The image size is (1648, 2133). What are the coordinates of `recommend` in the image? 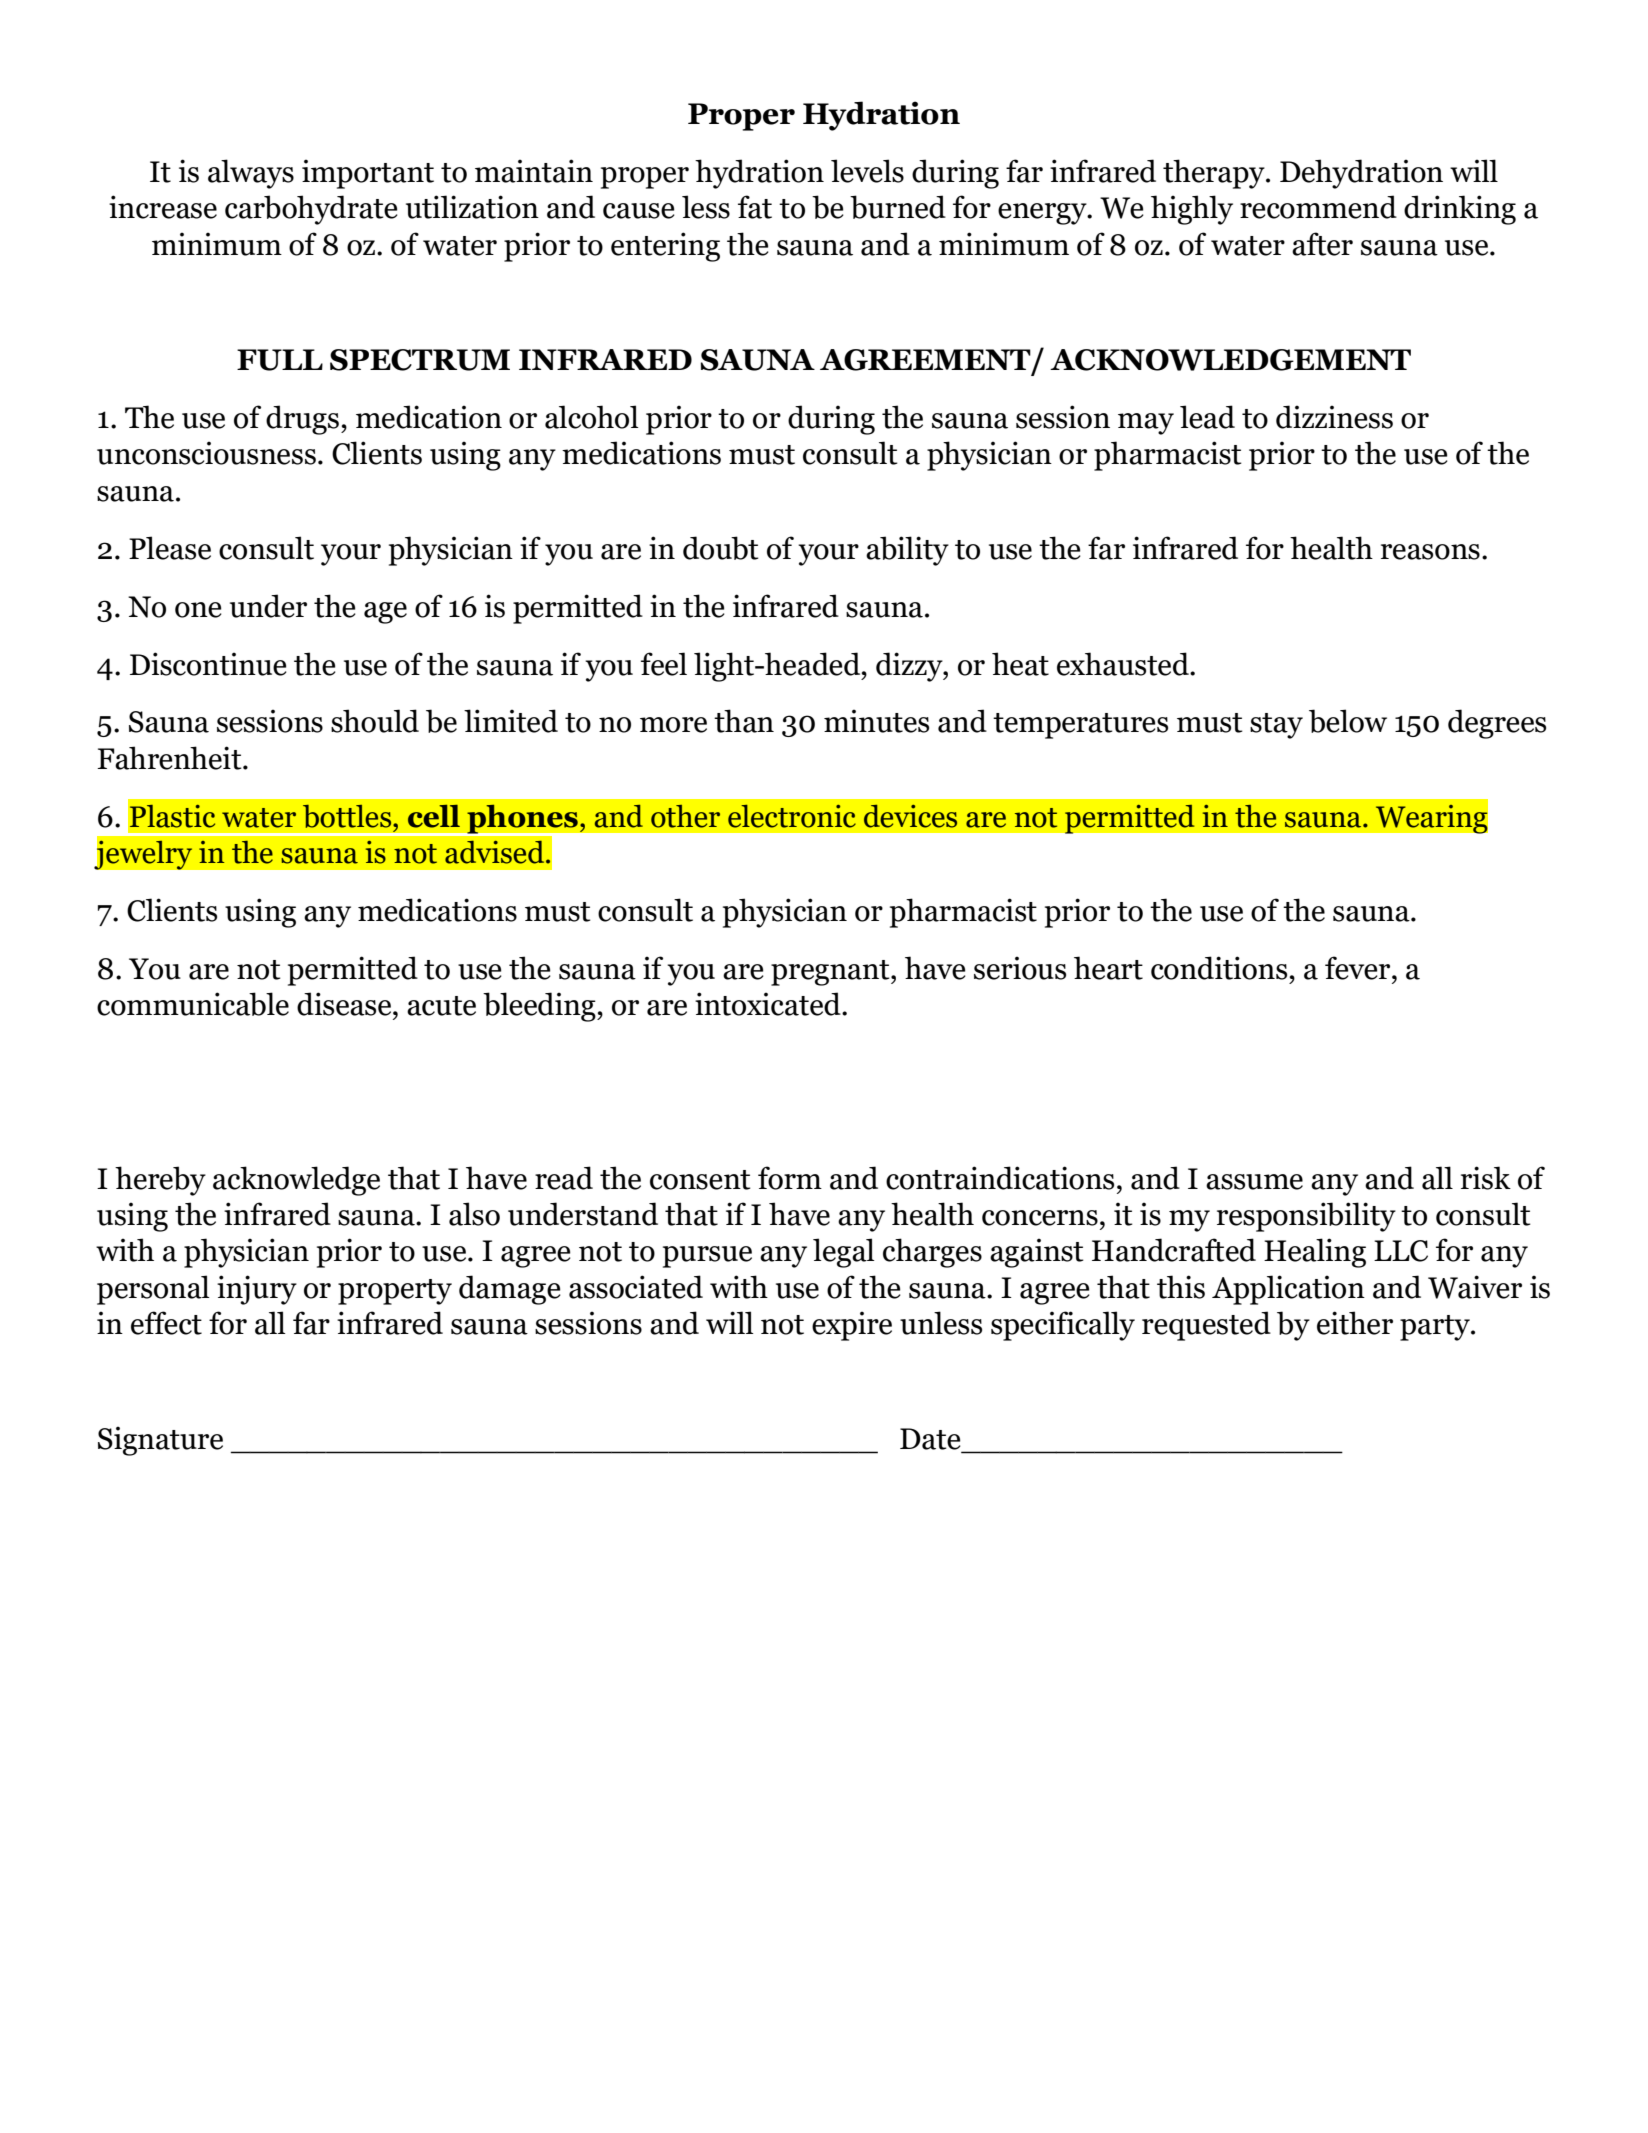 It's located at (1318, 207).
